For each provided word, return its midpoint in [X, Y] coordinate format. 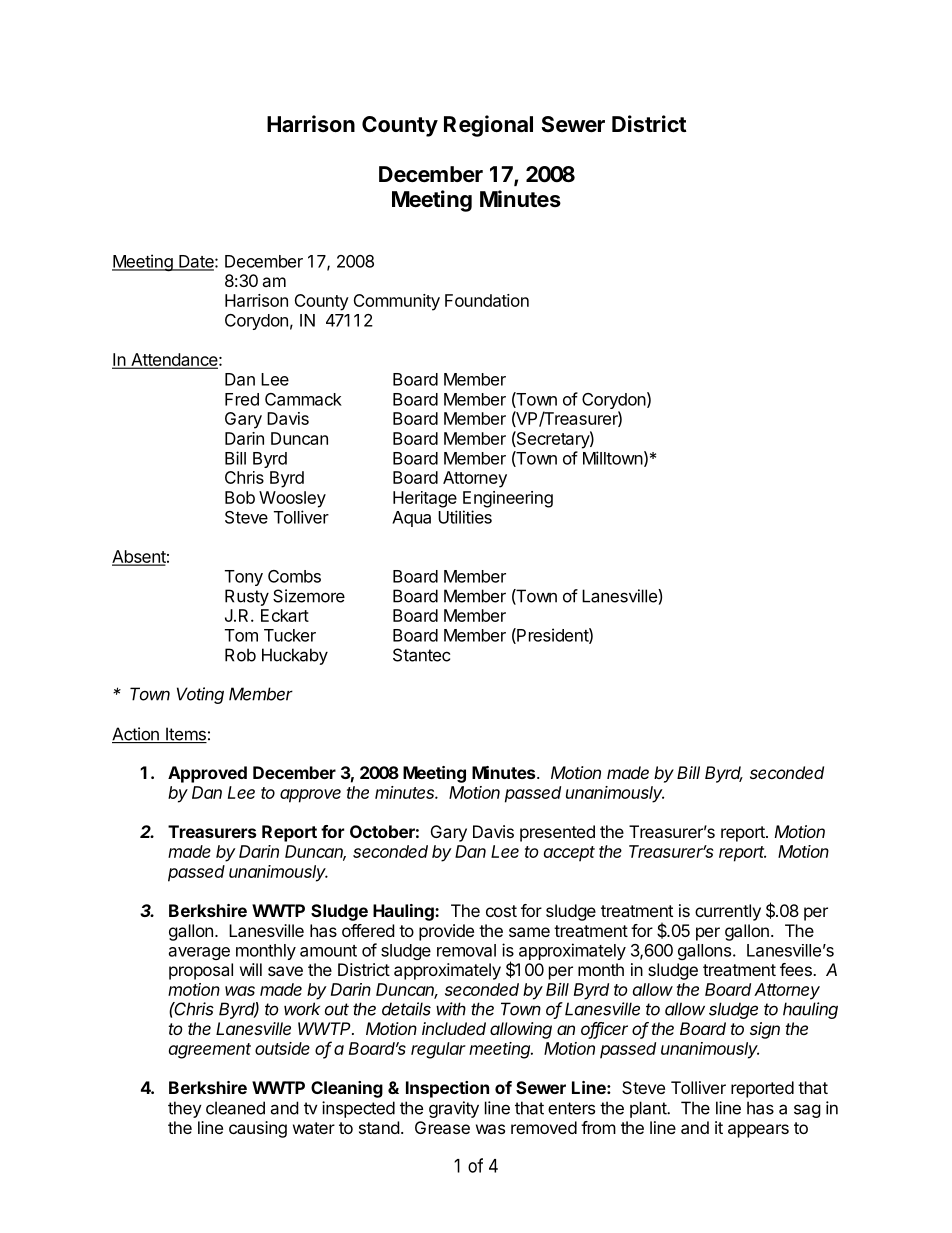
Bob [240, 497]
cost [501, 911]
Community [397, 302]
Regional [488, 126]
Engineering [508, 499]
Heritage [425, 499]
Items [185, 735]
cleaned [235, 1108]
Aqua [411, 519]
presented [557, 833]
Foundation [487, 300]
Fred [242, 399]
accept [569, 854]
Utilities [465, 517]
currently [728, 912]
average [199, 953]
